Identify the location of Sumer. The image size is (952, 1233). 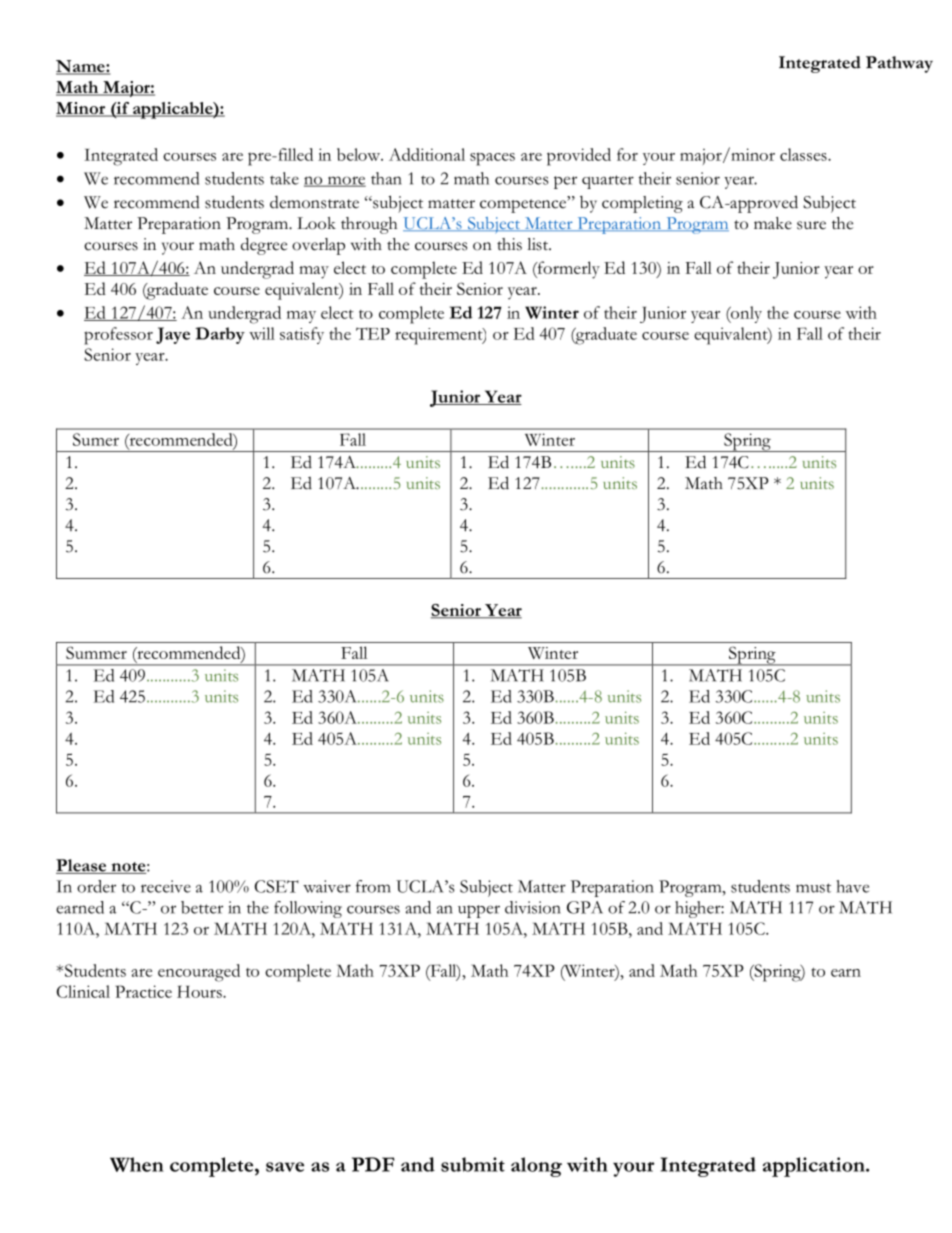
(96, 439).
